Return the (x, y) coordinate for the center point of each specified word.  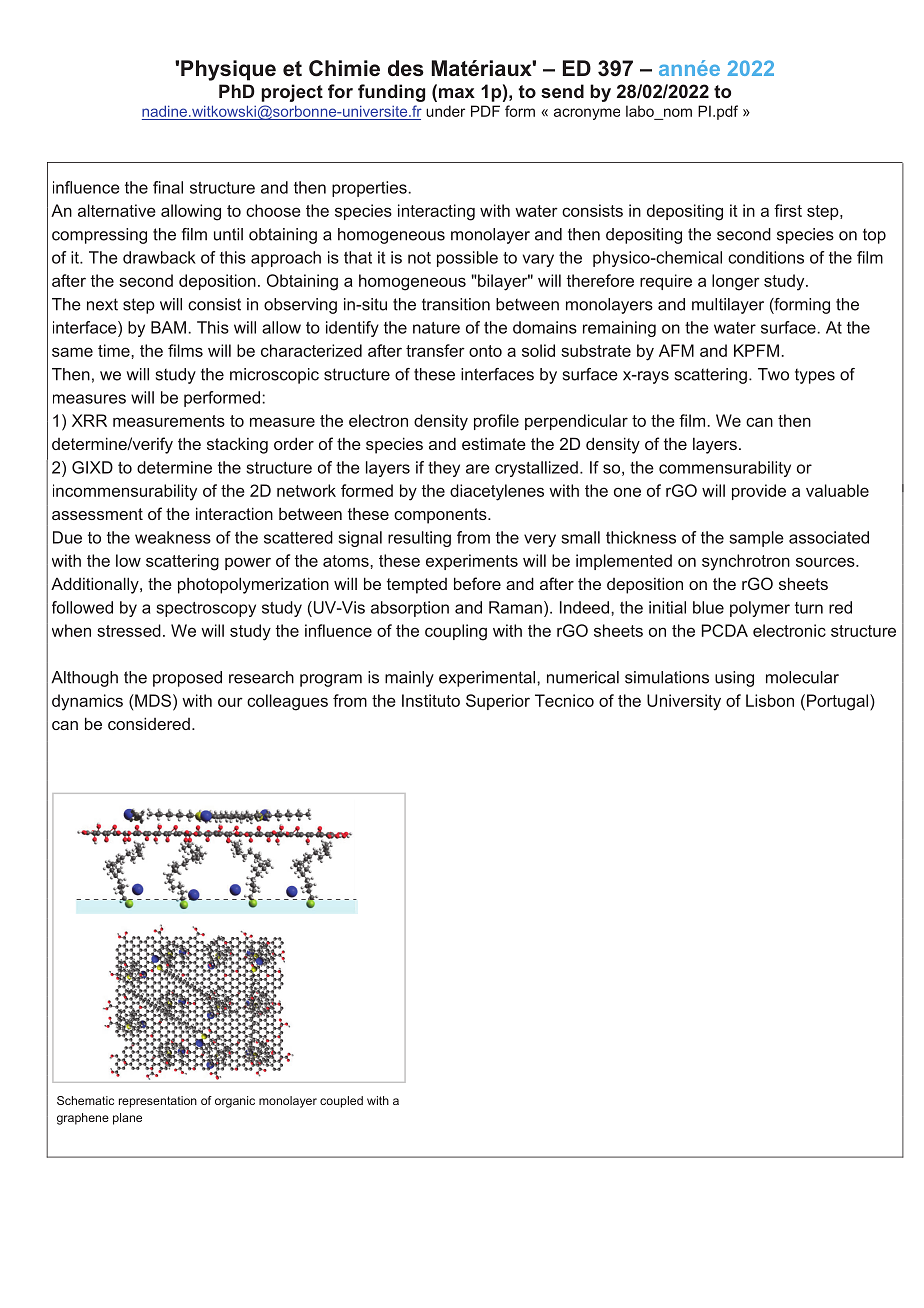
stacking (237, 445)
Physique (228, 70)
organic (235, 1102)
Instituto (431, 700)
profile (496, 422)
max (455, 93)
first (788, 210)
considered (149, 723)
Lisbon (770, 700)
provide (759, 492)
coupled (341, 1102)
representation (158, 1102)
